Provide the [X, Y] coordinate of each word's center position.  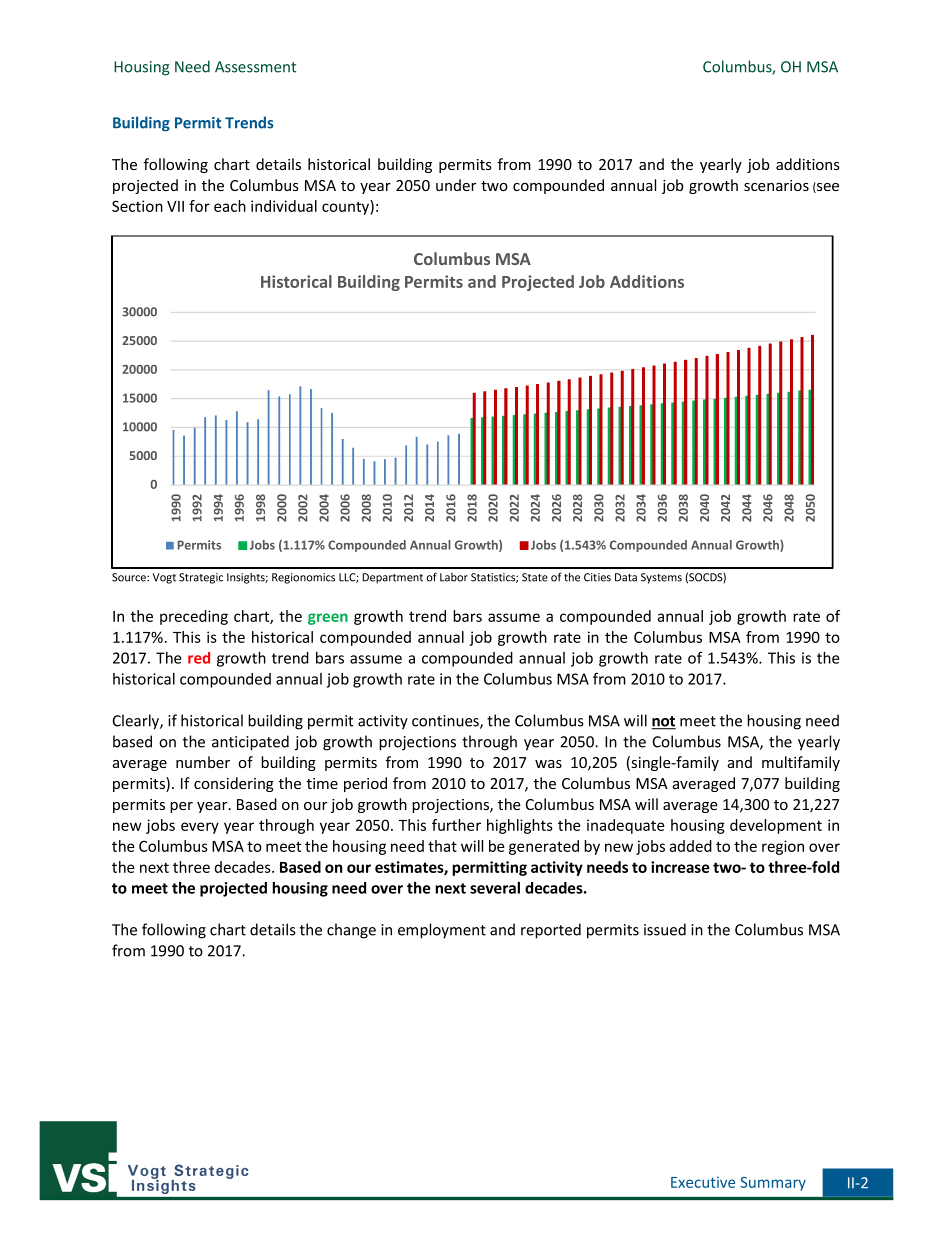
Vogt [164, 578]
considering [234, 784]
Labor [454, 577]
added [690, 846]
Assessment [255, 67]
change [351, 931]
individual [284, 206]
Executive [703, 1182]
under [456, 185]
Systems [661, 578]
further [456, 825]
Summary [773, 1184]
